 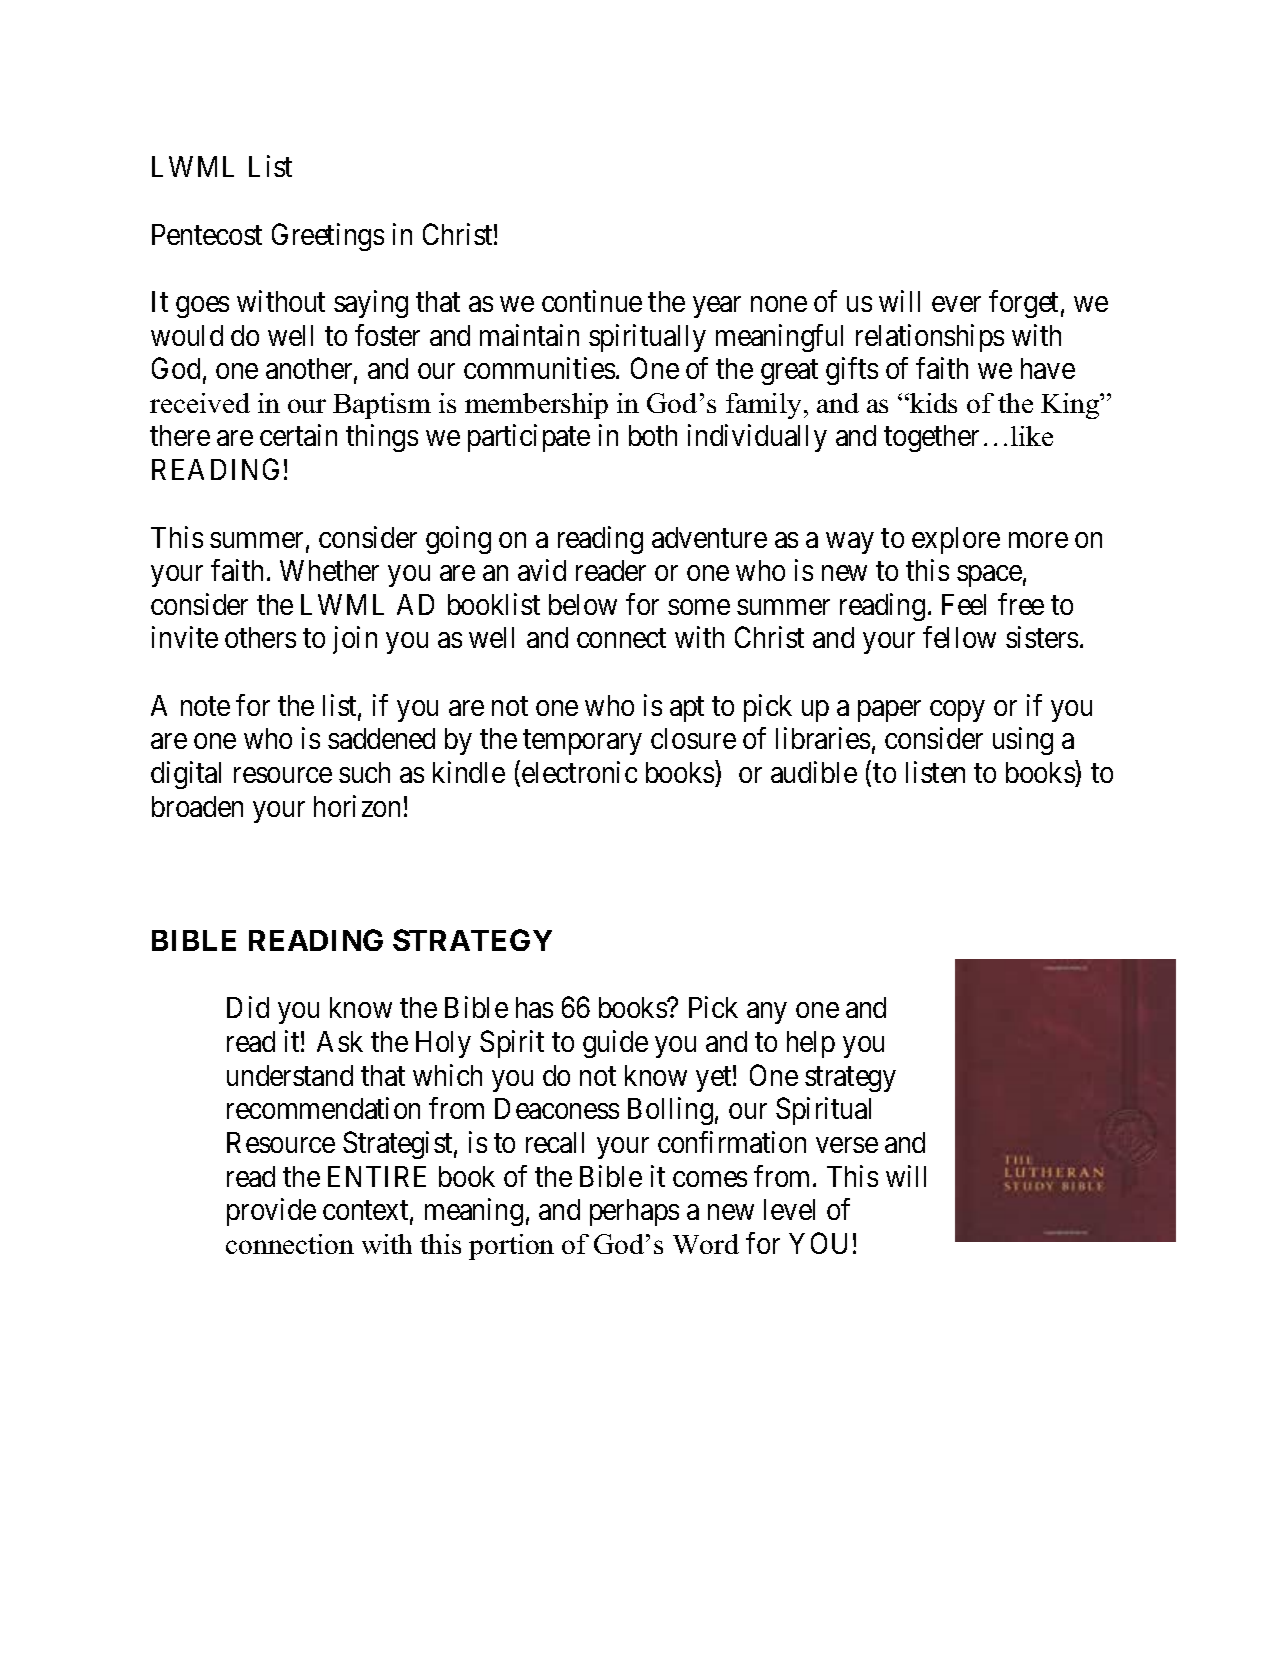 I want to click on ever, so click(x=956, y=304).
